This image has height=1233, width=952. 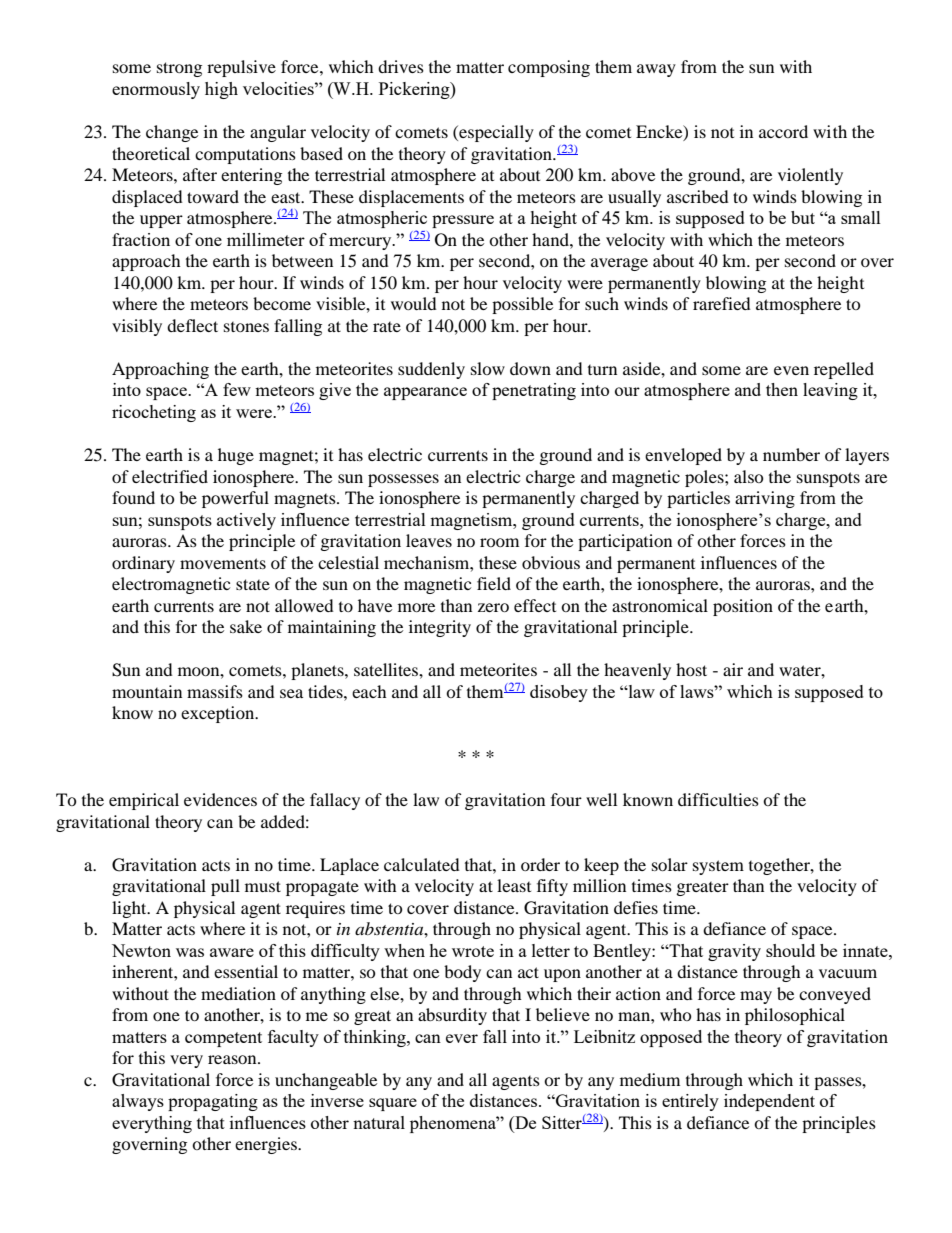 What do you see at coordinates (743, 607) in the image?
I see `position` at bounding box center [743, 607].
